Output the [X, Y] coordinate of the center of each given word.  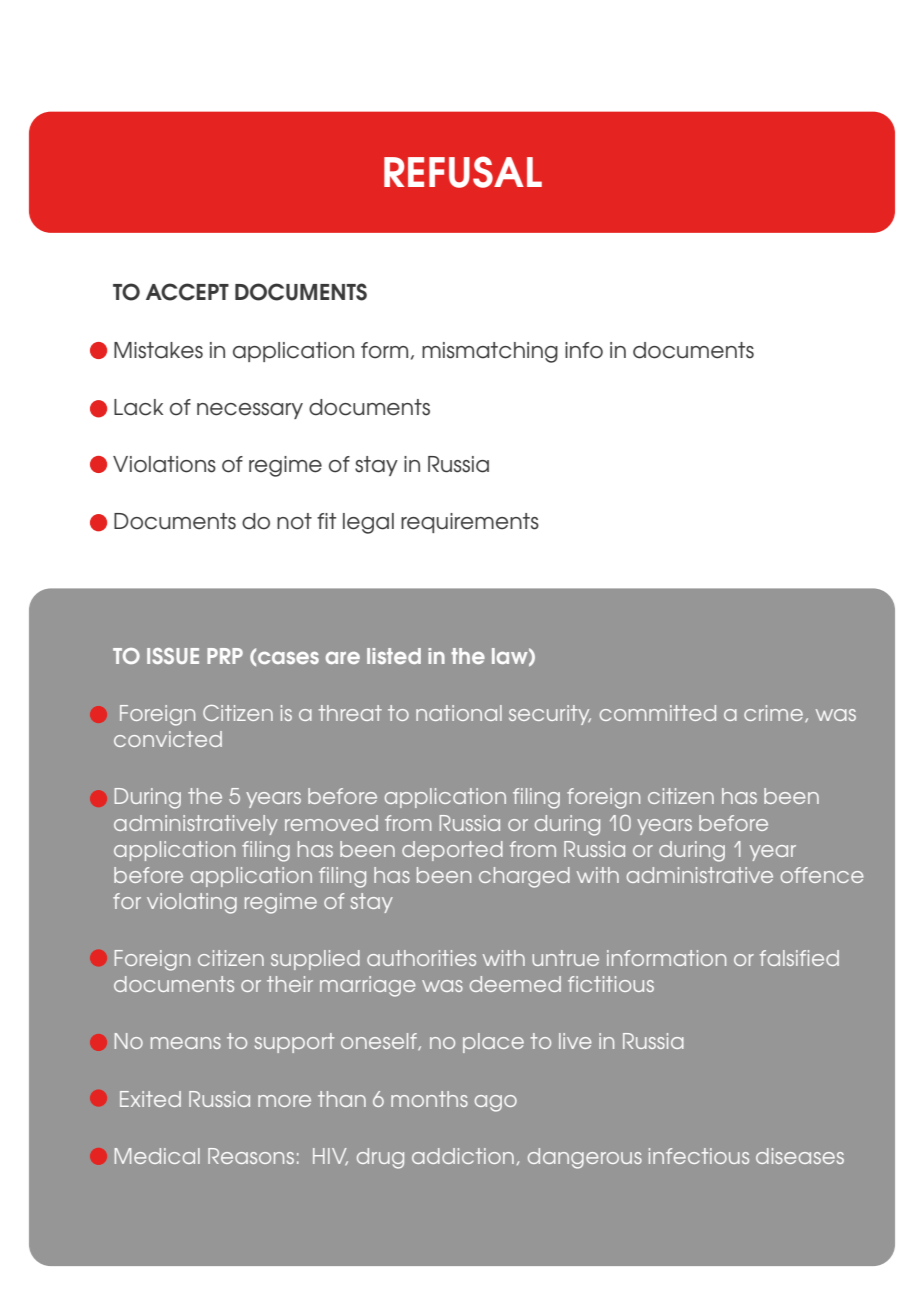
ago [496, 1103]
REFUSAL [463, 172]
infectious [699, 1156]
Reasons [251, 1156]
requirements [470, 523]
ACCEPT [187, 292]
